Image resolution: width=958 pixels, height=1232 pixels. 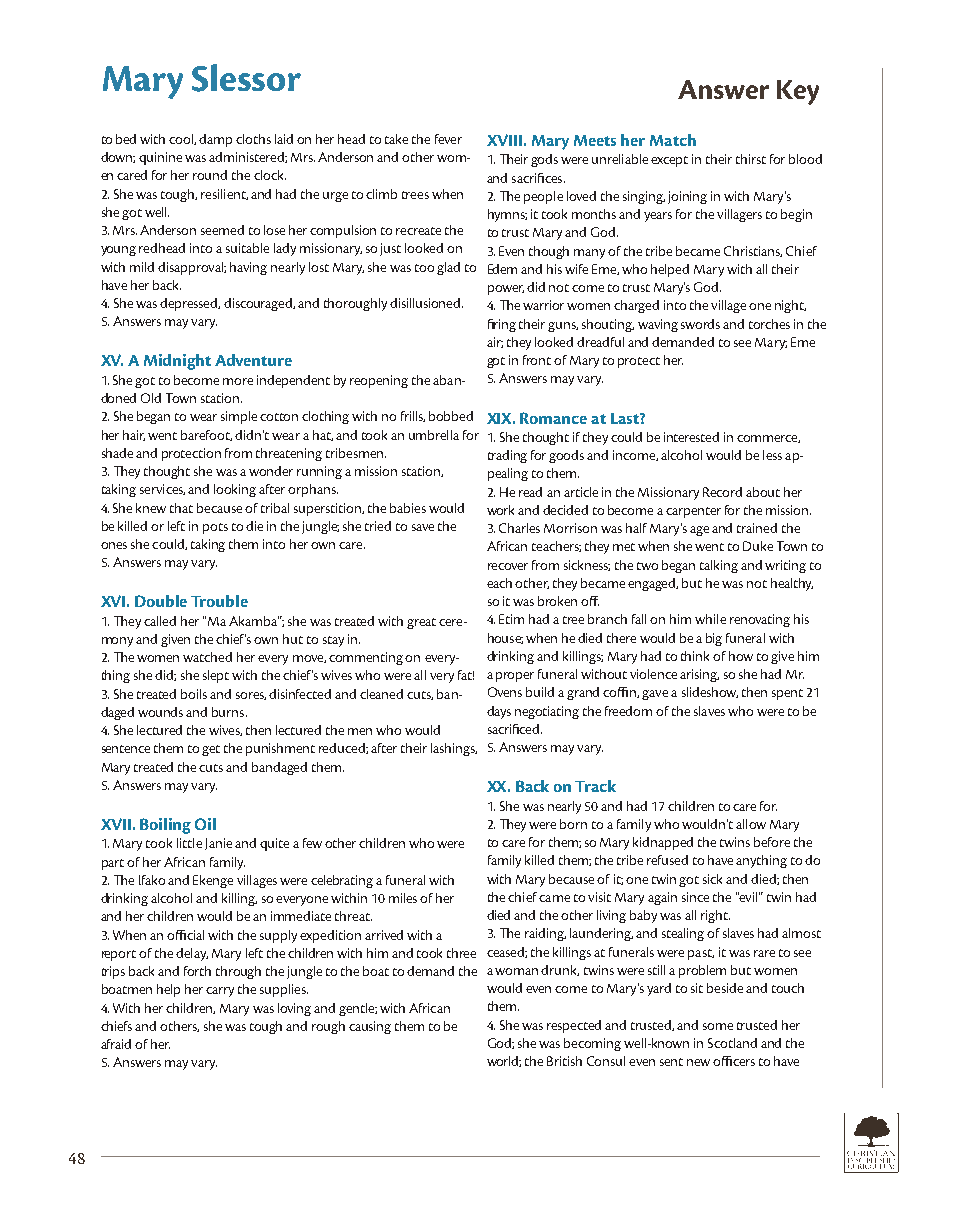 I want to click on damp, so click(x=215, y=140).
